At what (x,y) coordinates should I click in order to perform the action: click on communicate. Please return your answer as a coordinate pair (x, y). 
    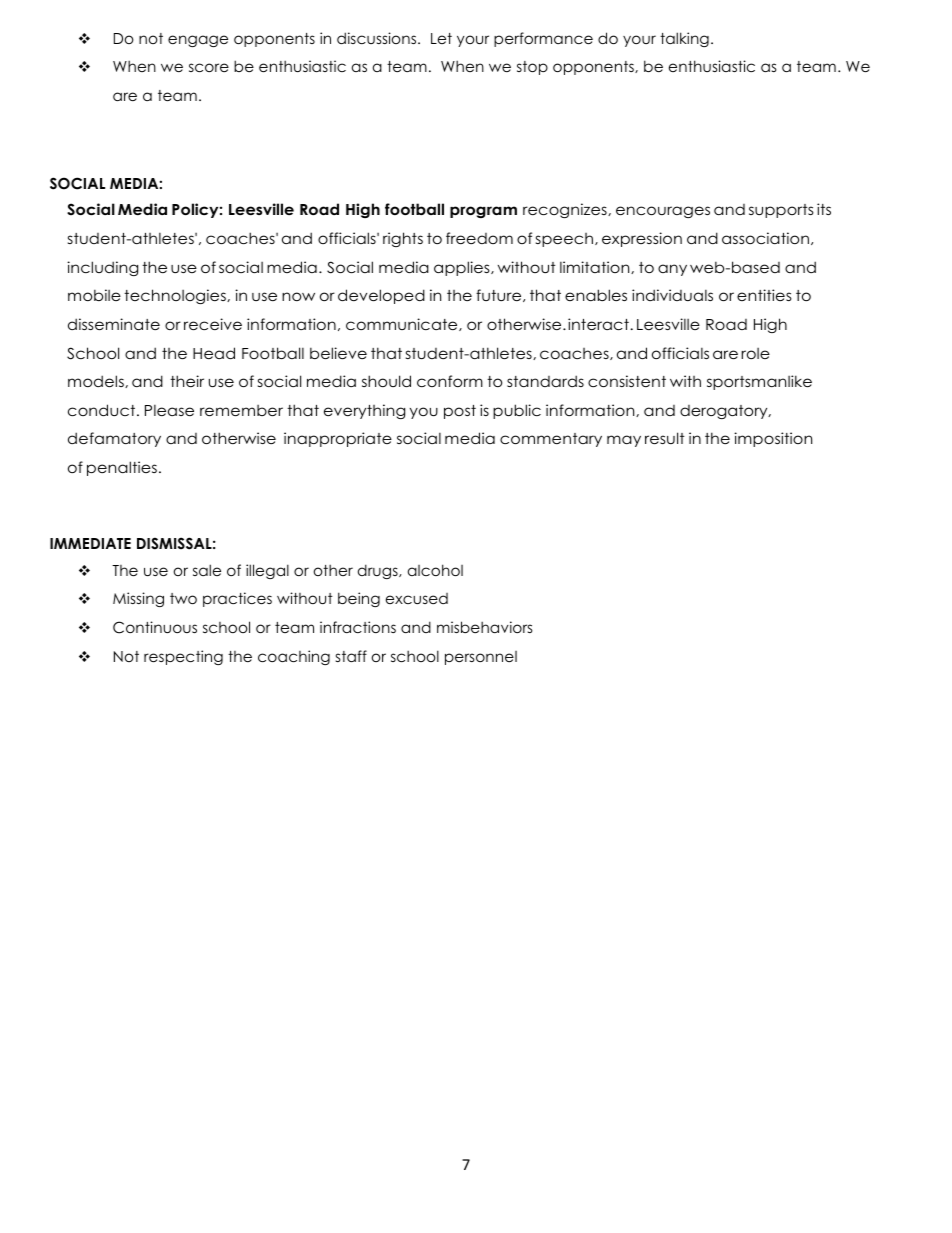
    Looking at the image, I should click on (403, 324).
